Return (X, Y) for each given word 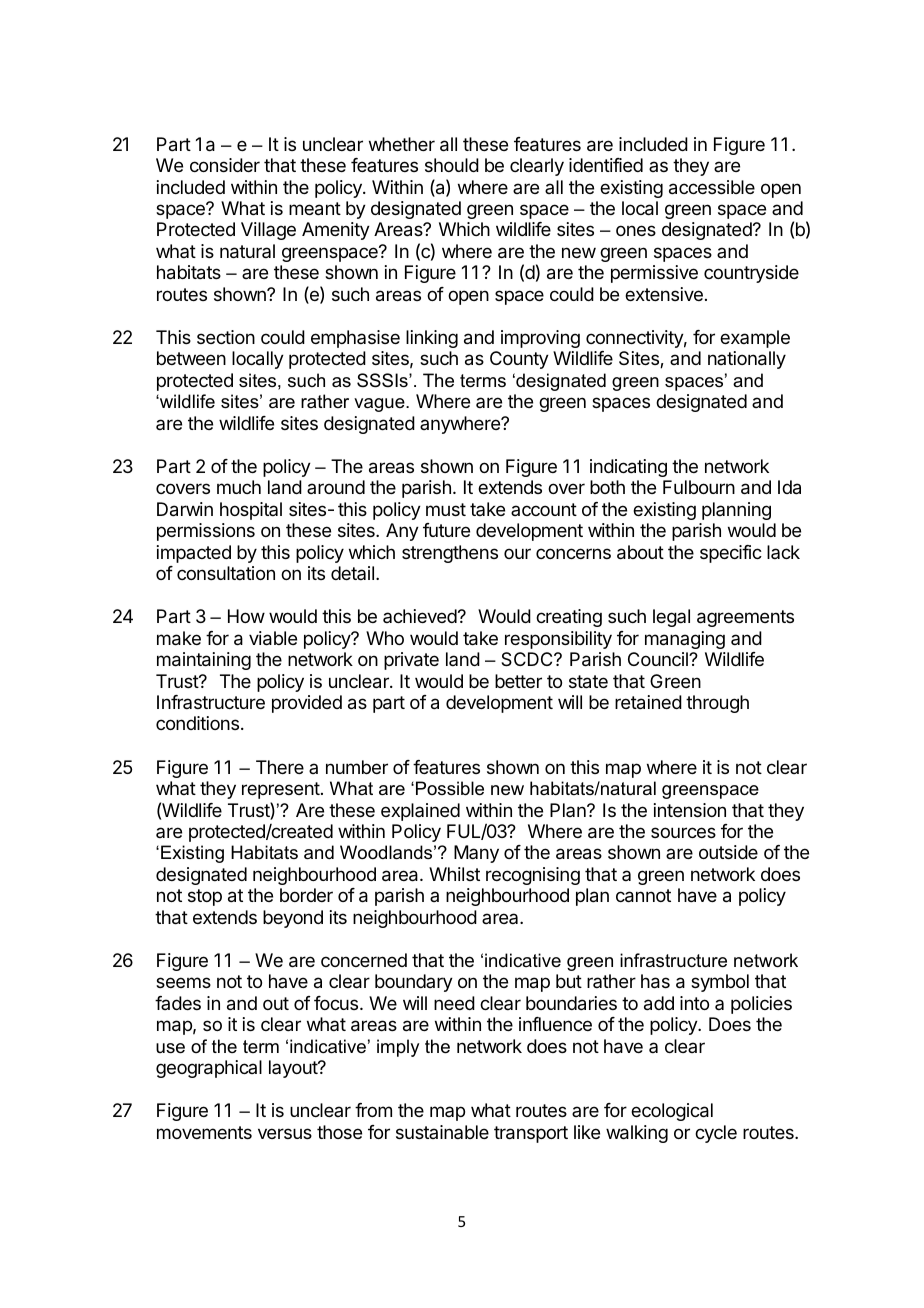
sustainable (442, 1132)
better (518, 681)
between (191, 358)
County (519, 360)
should (452, 165)
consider (225, 165)
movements (204, 1132)
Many (476, 854)
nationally (747, 360)
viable (273, 638)
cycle (716, 1134)
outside (728, 852)
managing (685, 640)
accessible (712, 187)
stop (205, 897)
